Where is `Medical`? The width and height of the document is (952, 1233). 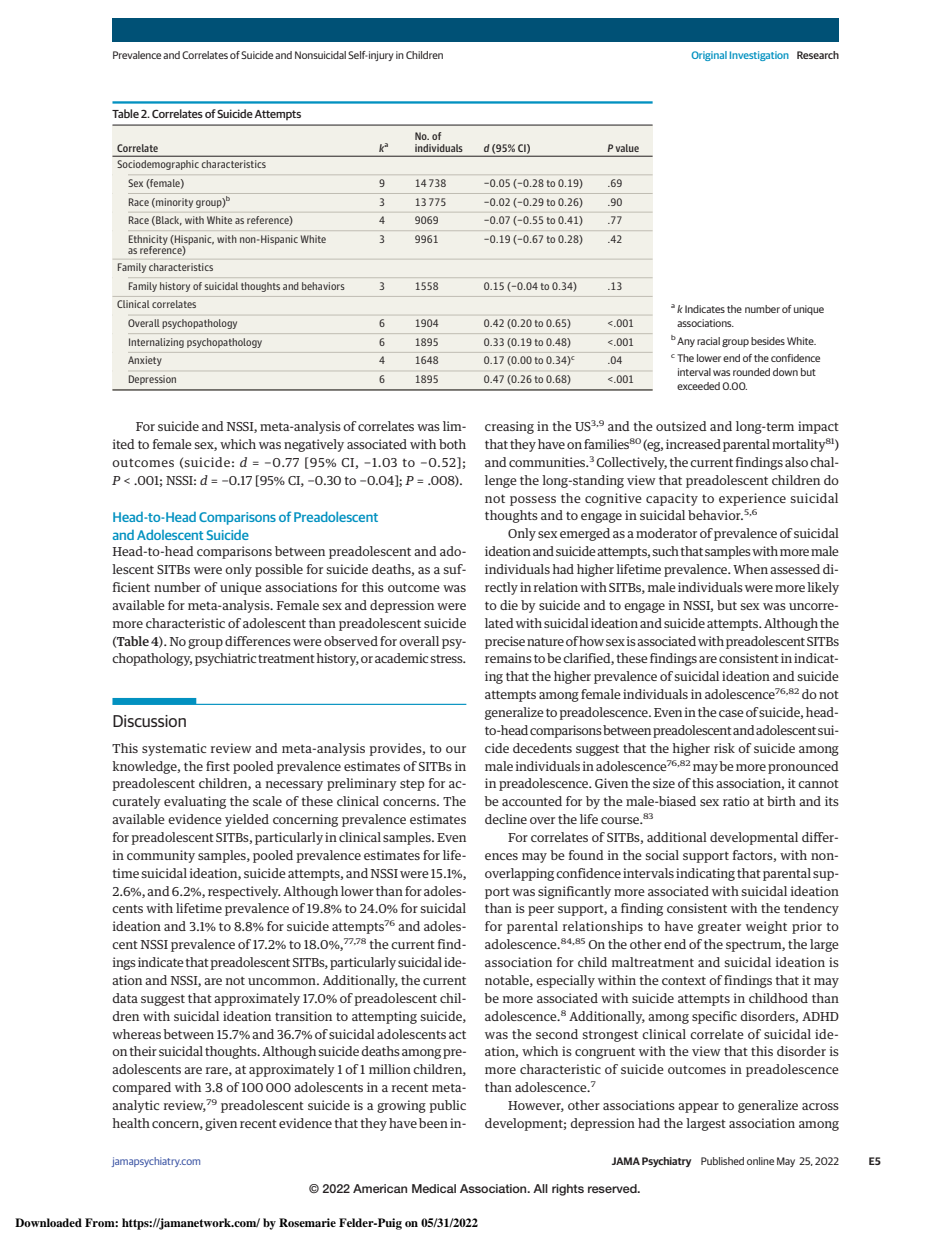
Medical is located at coordinates (434, 1188).
